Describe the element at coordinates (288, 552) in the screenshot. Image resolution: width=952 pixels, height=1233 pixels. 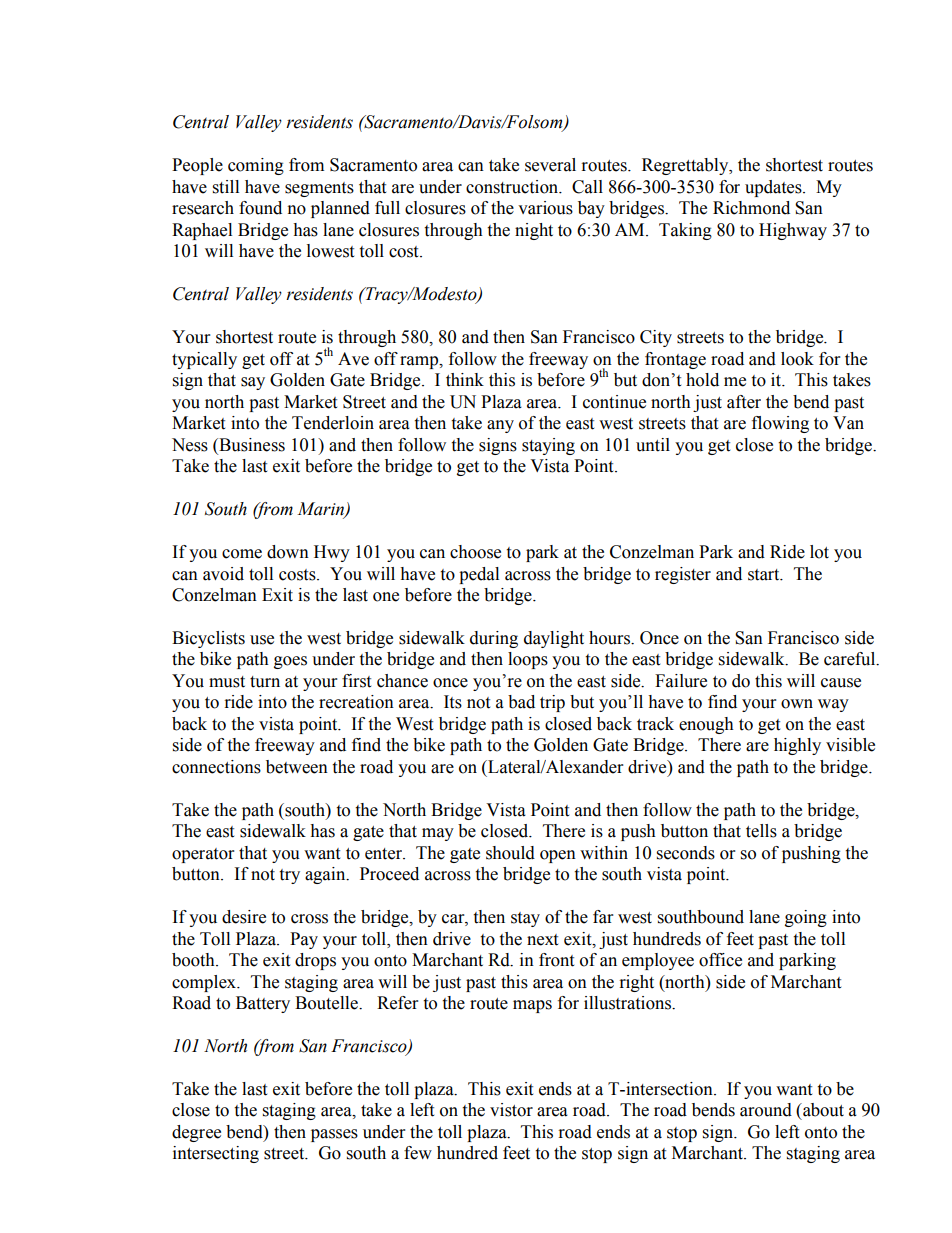
I see `down` at that location.
